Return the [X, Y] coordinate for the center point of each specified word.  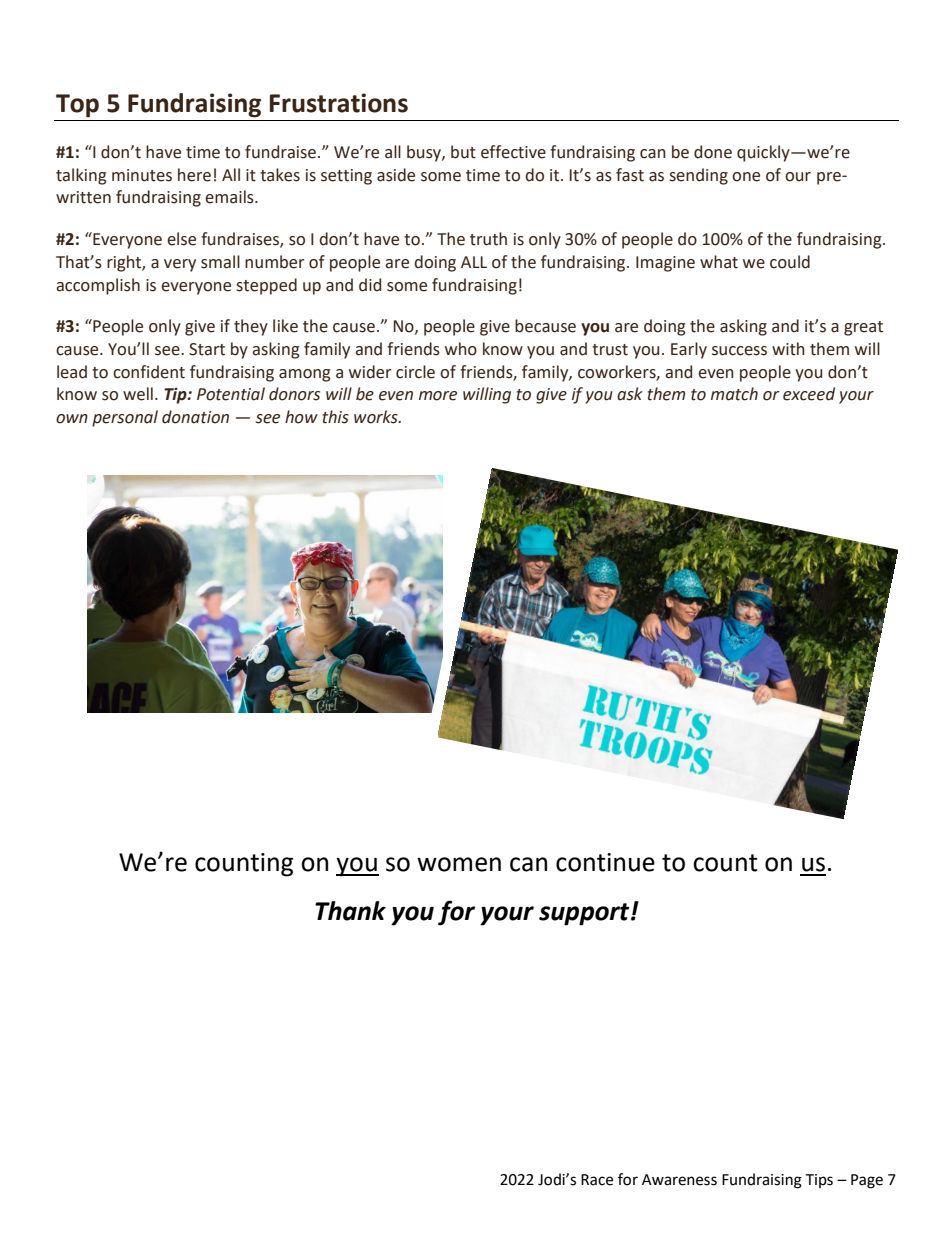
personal [125, 418]
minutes [142, 175]
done [713, 152]
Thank [350, 911]
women [459, 864]
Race [597, 1180]
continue [605, 862]
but [463, 152]
